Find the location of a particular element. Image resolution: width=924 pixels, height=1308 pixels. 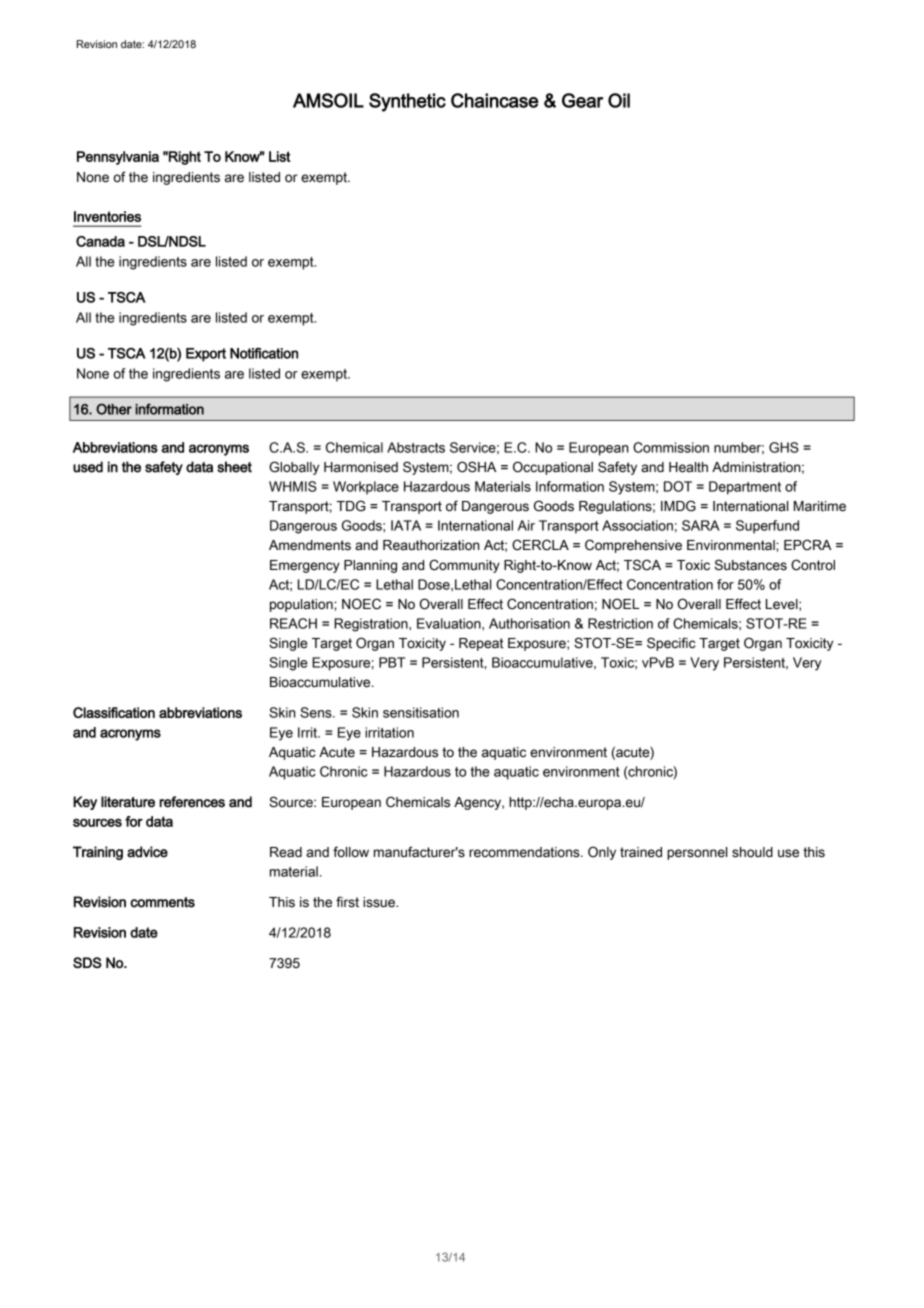

sheet is located at coordinates (234, 467).
